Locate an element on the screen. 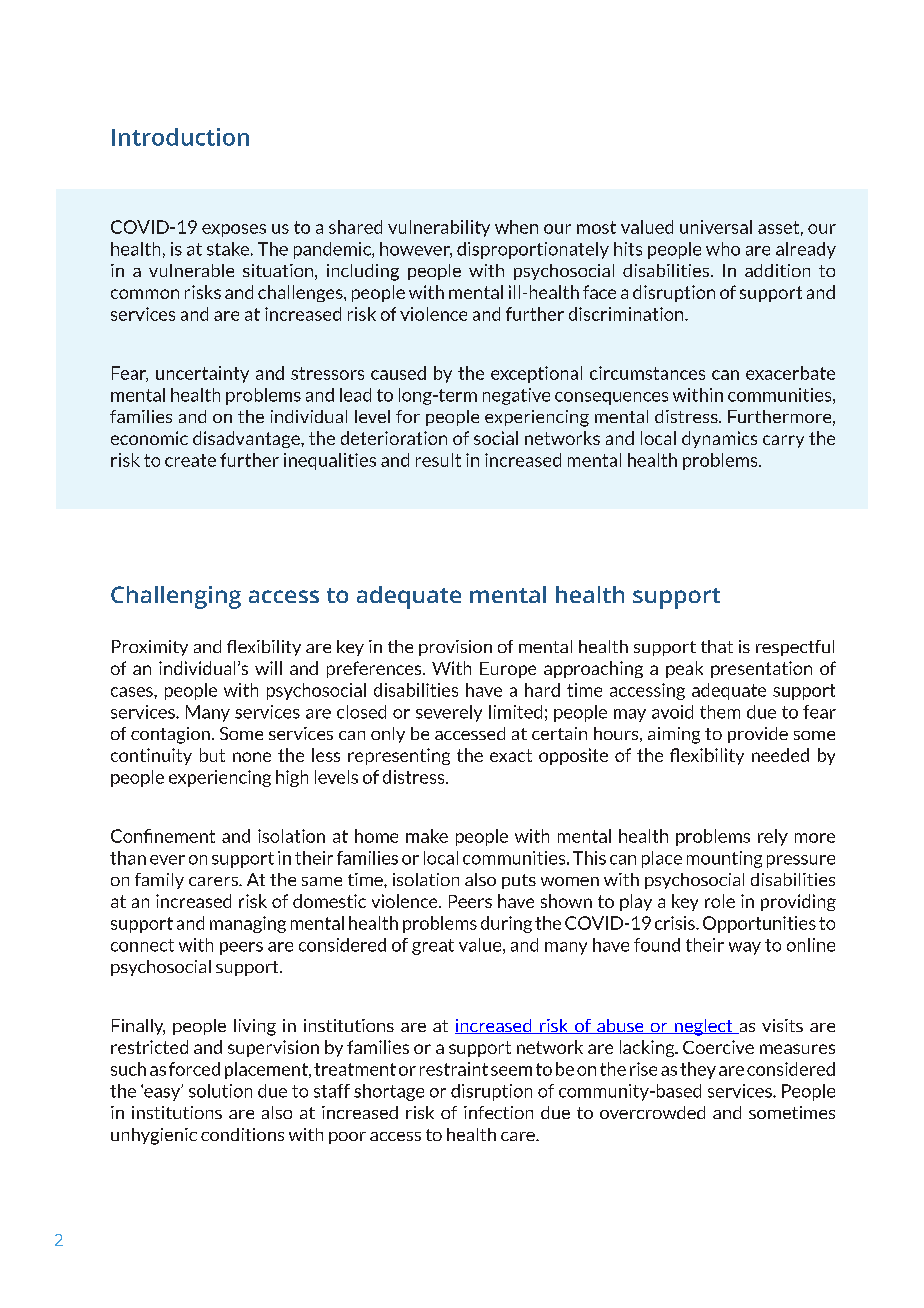 The image size is (924, 1308). result is located at coordinates (438, 460).
